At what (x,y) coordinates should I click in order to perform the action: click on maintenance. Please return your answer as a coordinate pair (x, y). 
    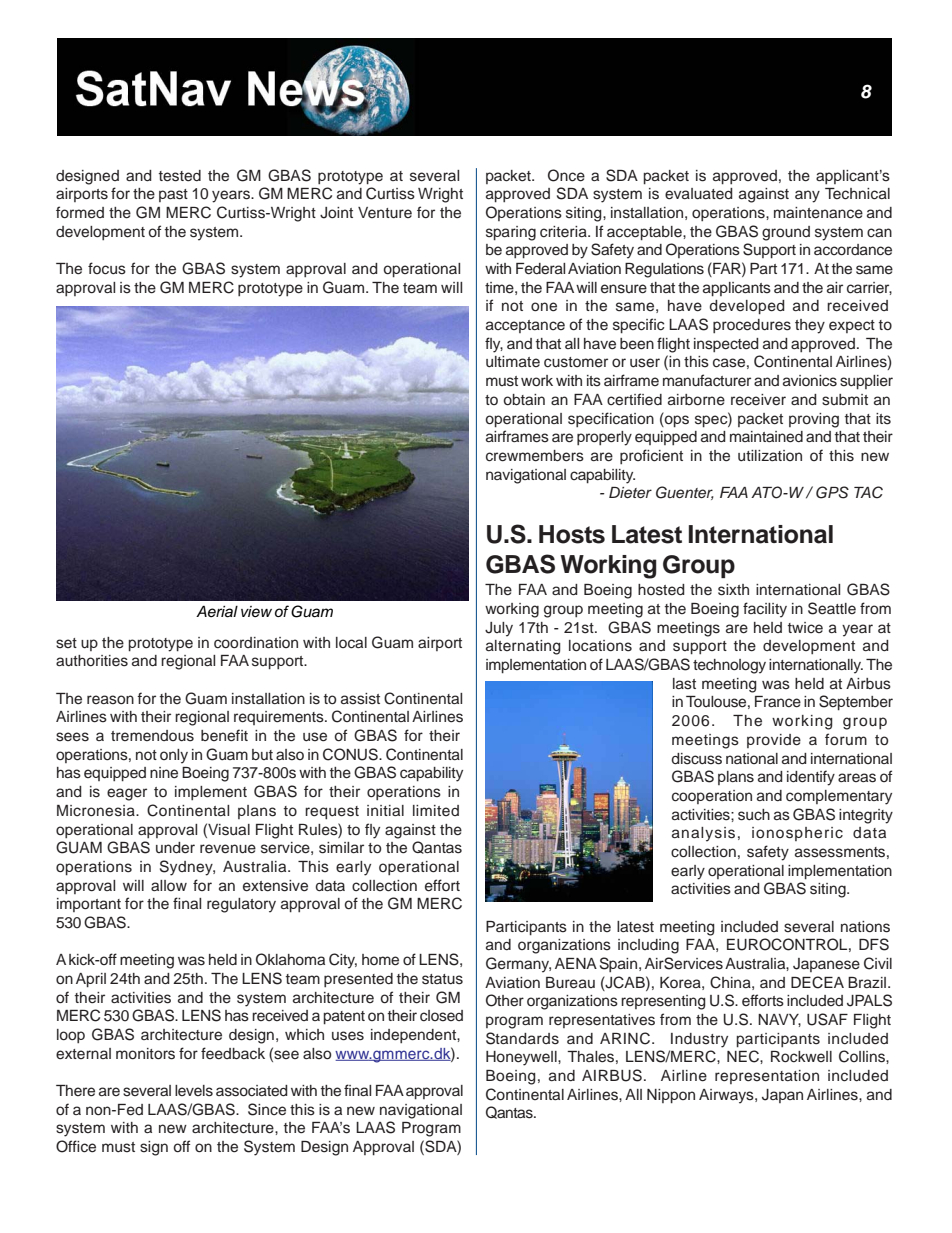
    Looking at the image, I should click on (818, 213).
